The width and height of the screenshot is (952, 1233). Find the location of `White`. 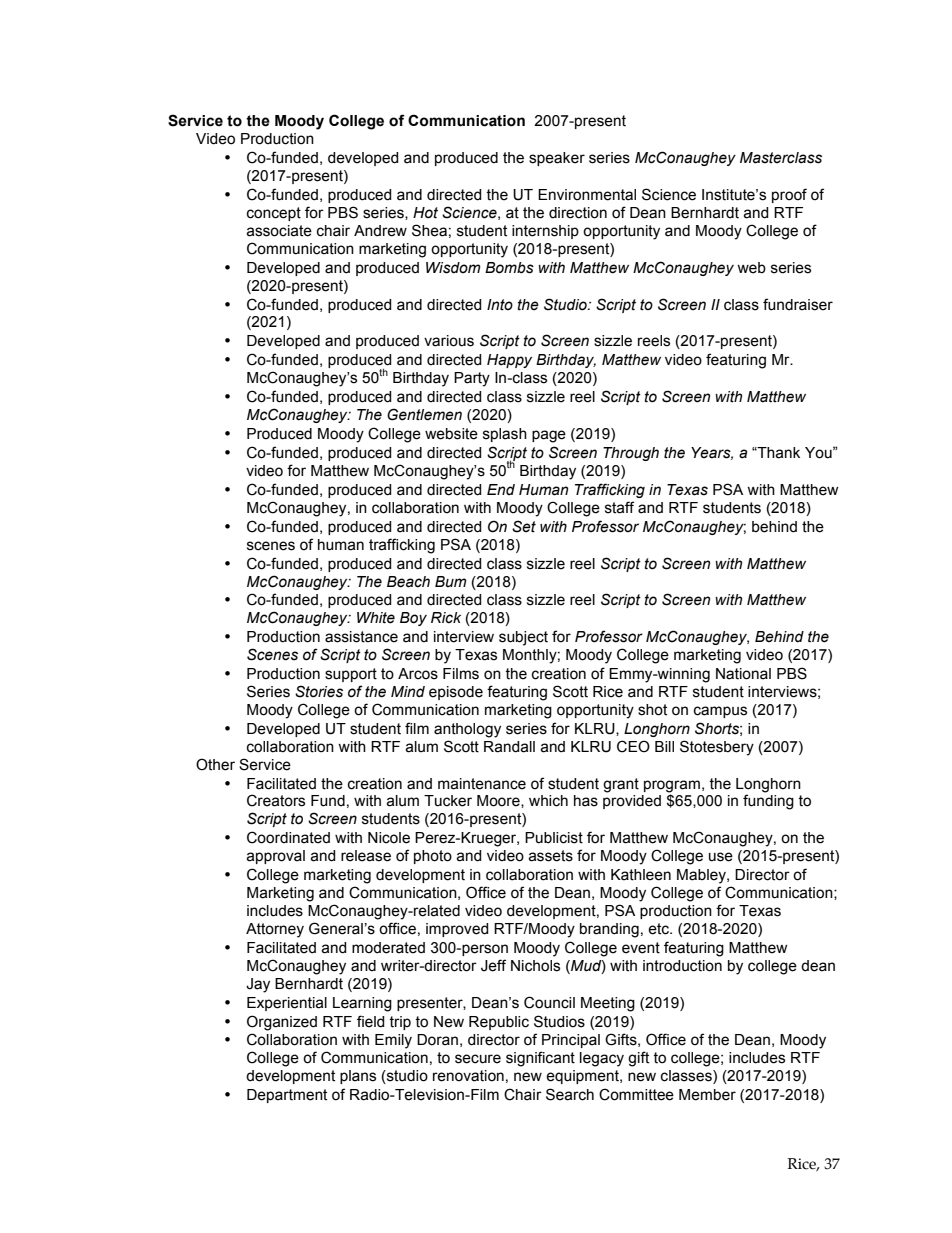

White is located at coordinates (376, 618).
